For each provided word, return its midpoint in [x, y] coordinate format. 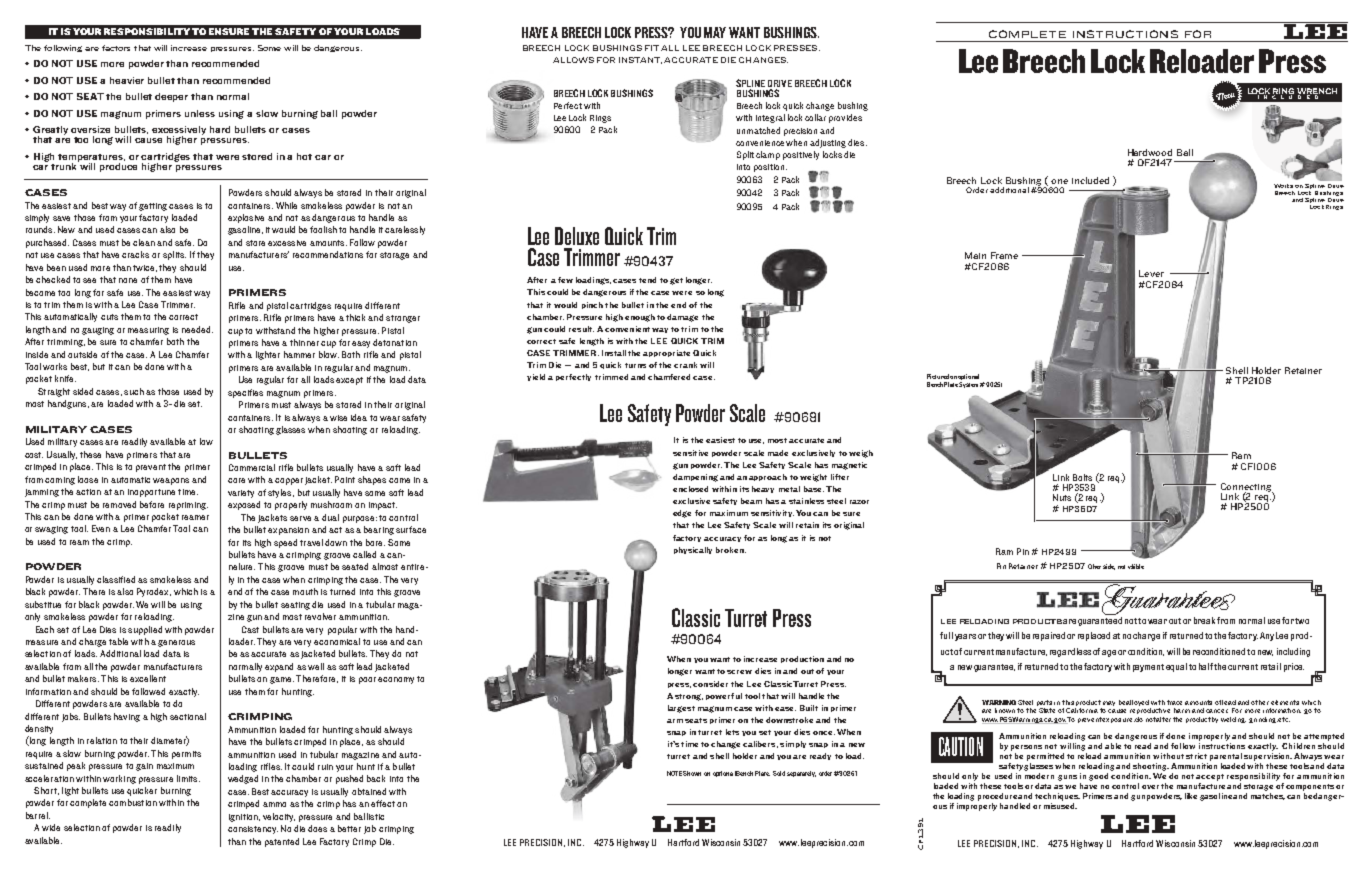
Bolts [1082, 477]
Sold [779, 773]
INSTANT [640, 60]
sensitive [690, 453]
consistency [253, 830]
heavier [127, 80]
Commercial [252, 467]
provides [845, 118]
